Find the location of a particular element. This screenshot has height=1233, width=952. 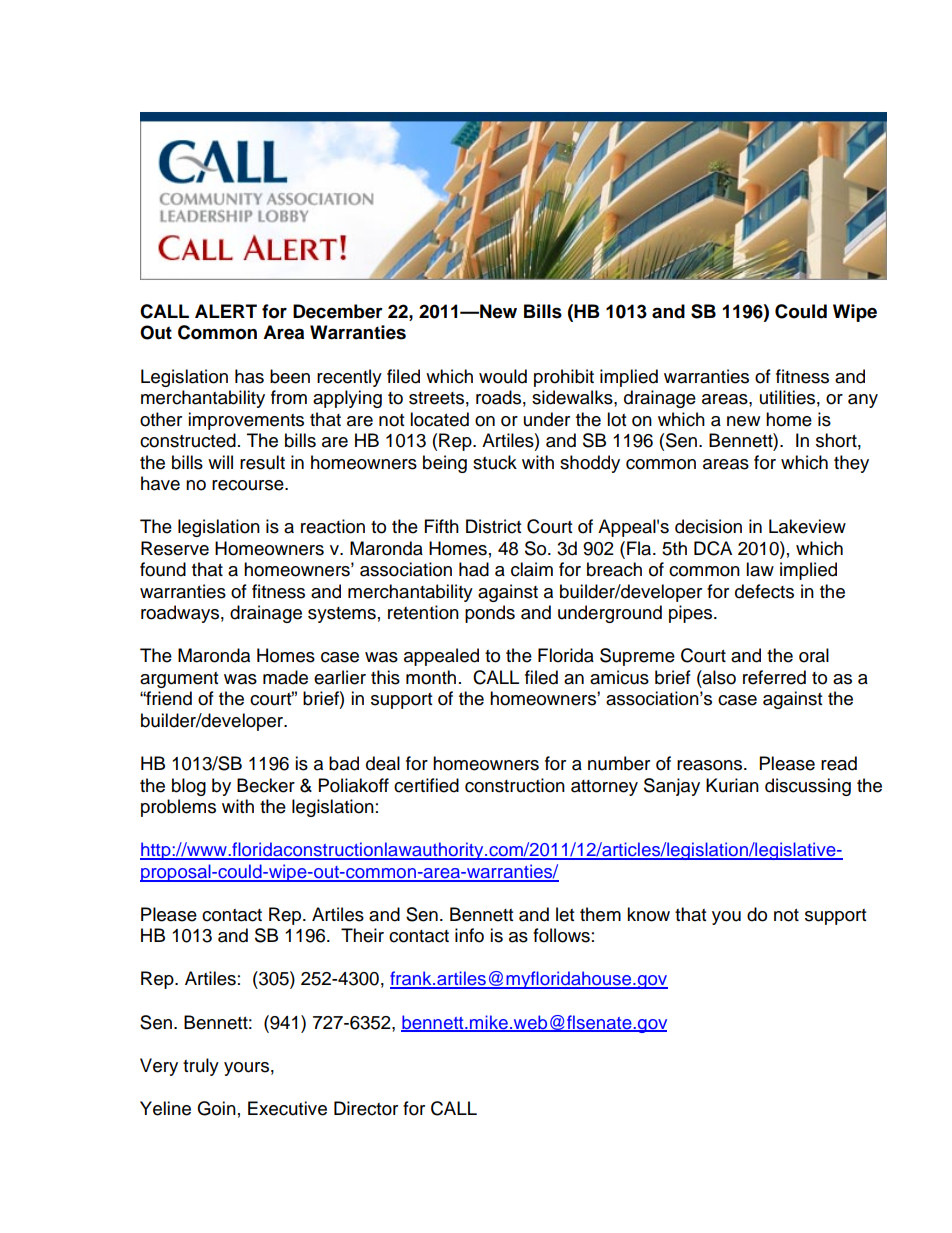

Director is located at coordinates (366, 1108).
